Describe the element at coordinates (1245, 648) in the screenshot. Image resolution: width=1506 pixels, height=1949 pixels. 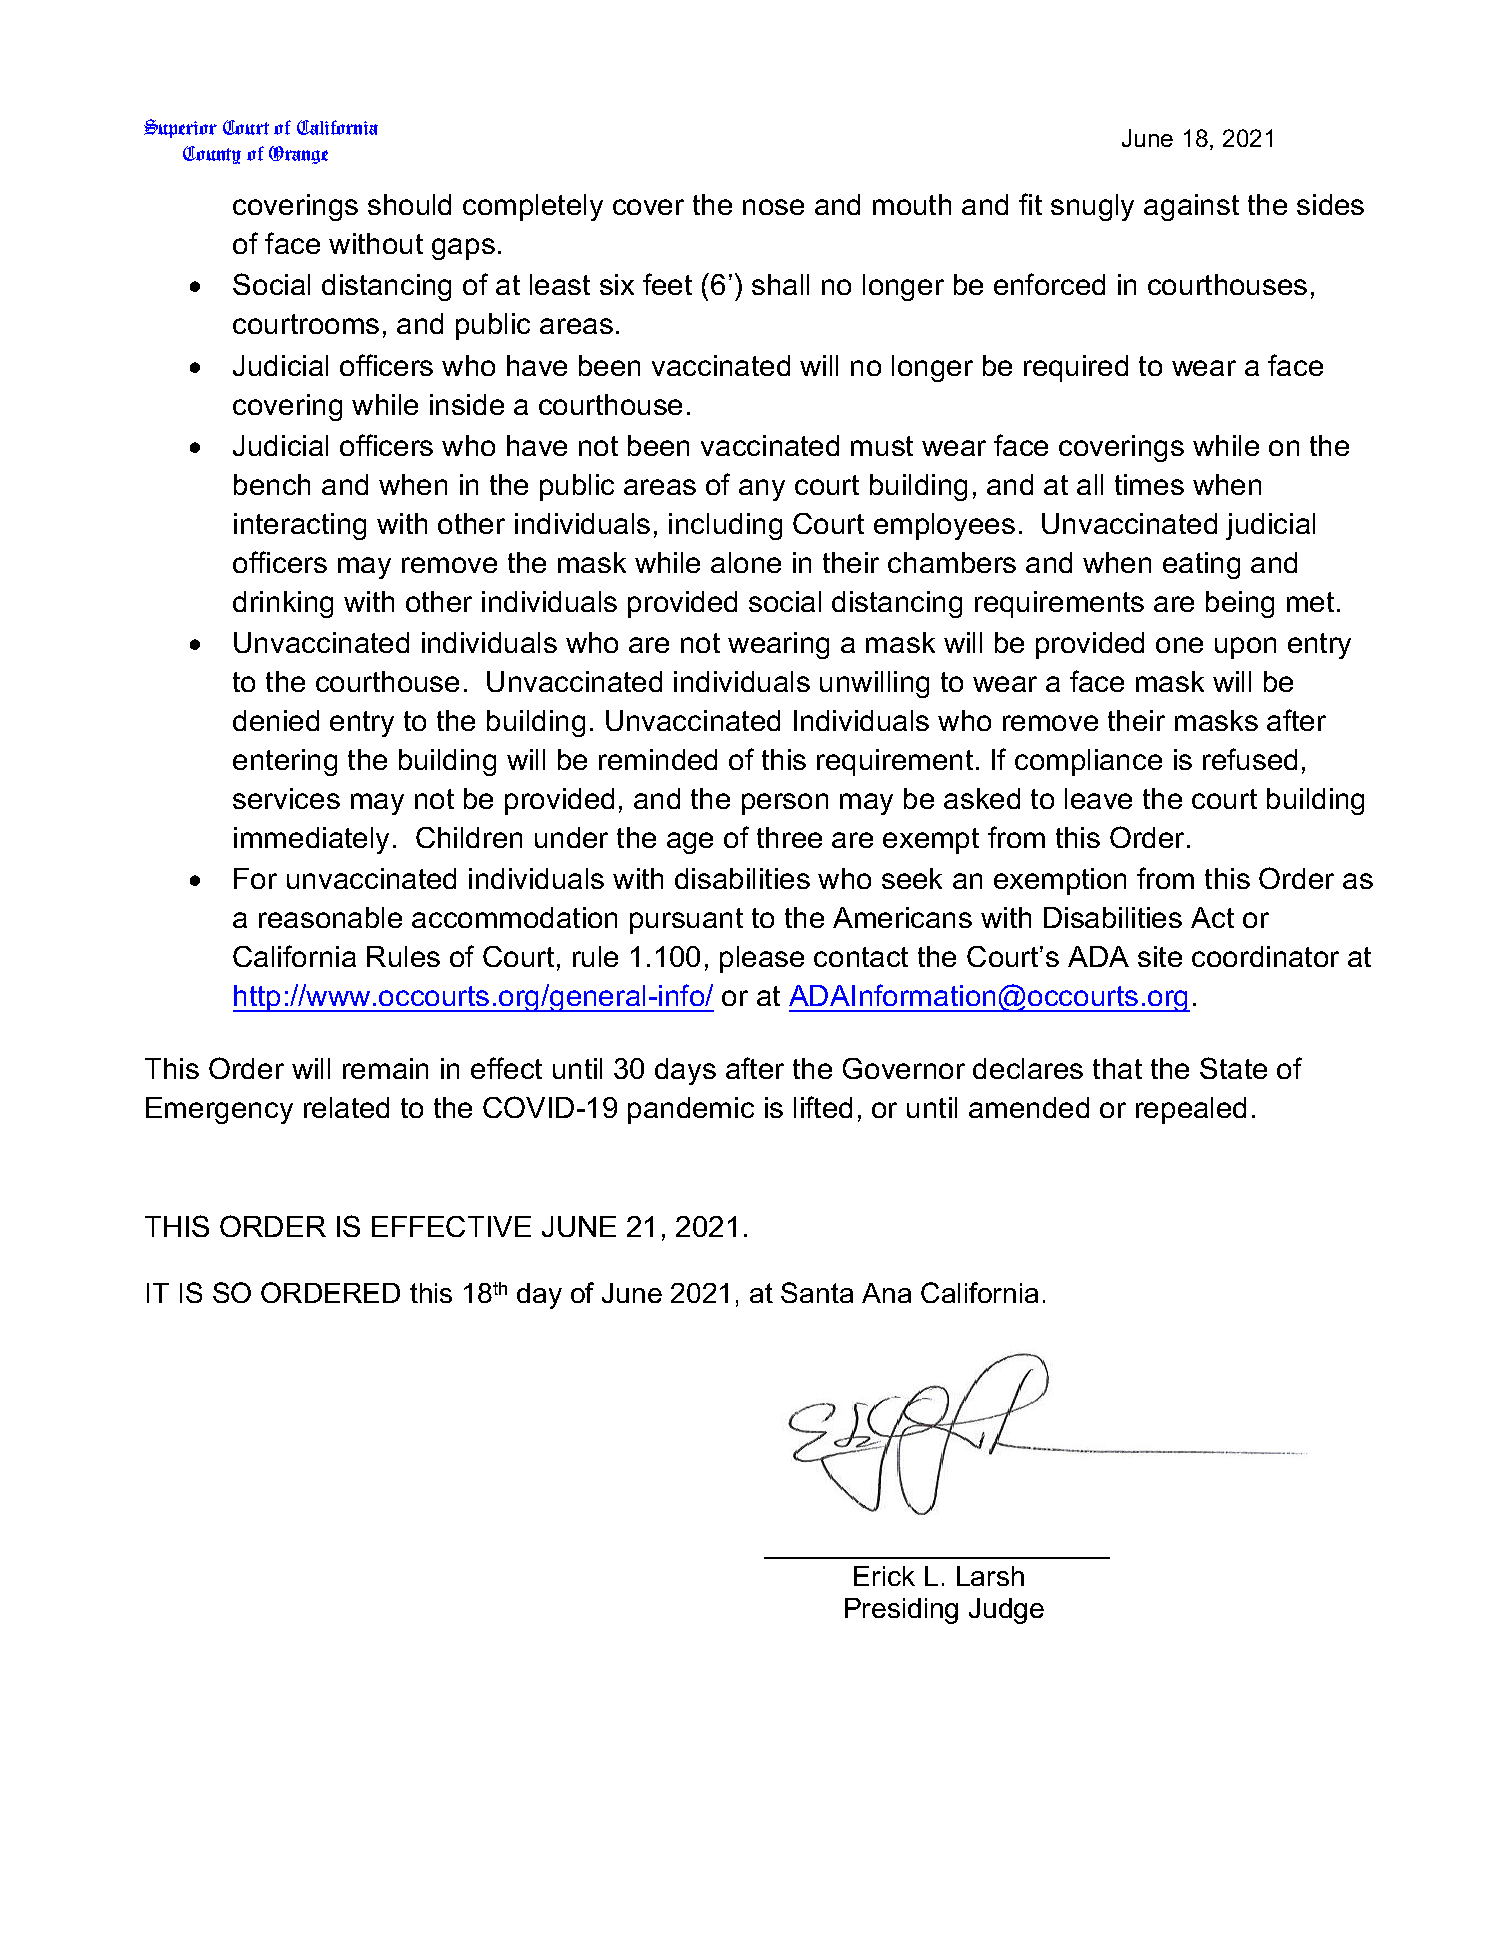
I see `upon` at that location.
